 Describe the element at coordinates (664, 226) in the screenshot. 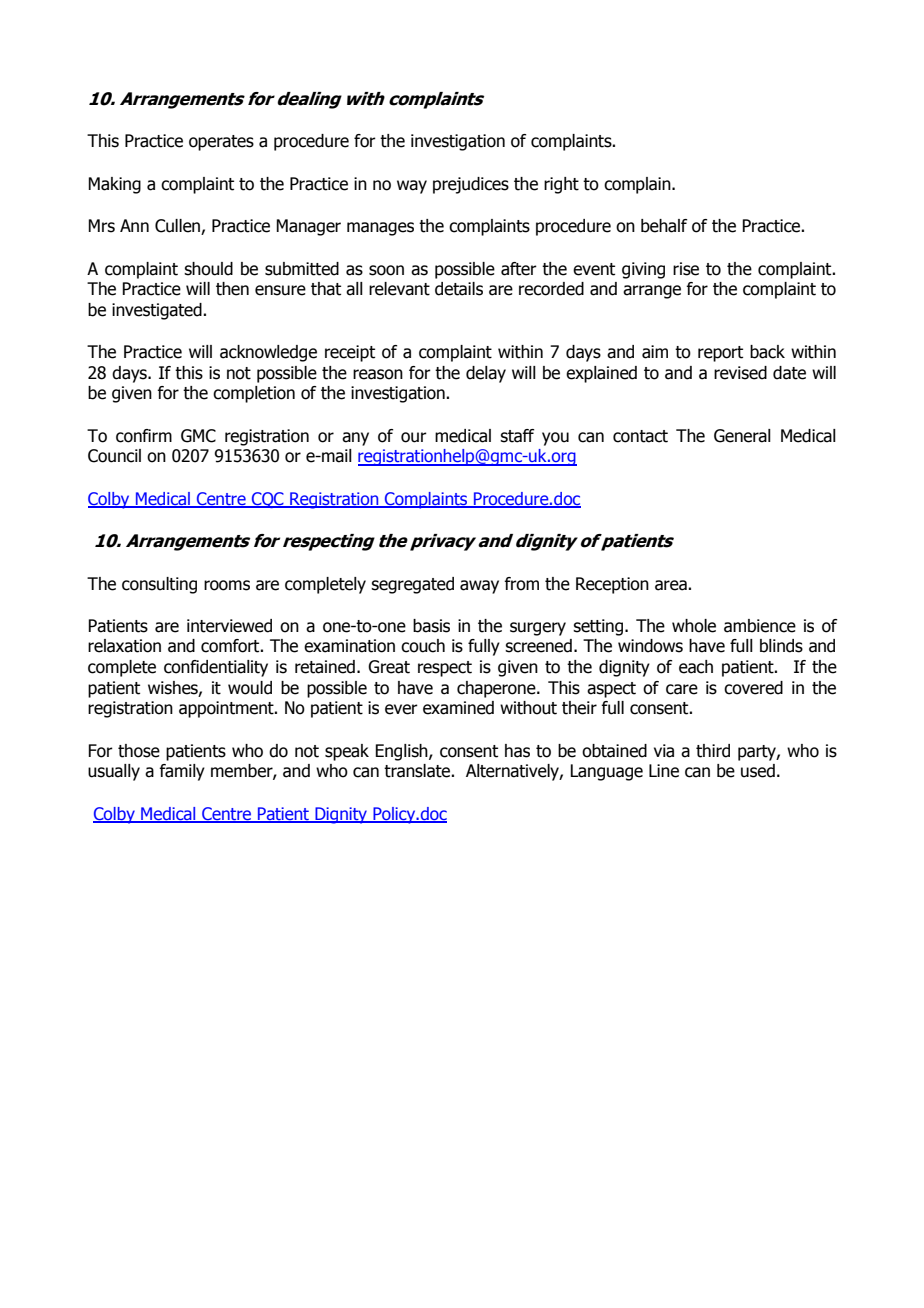

I see `behalf` at that location.
